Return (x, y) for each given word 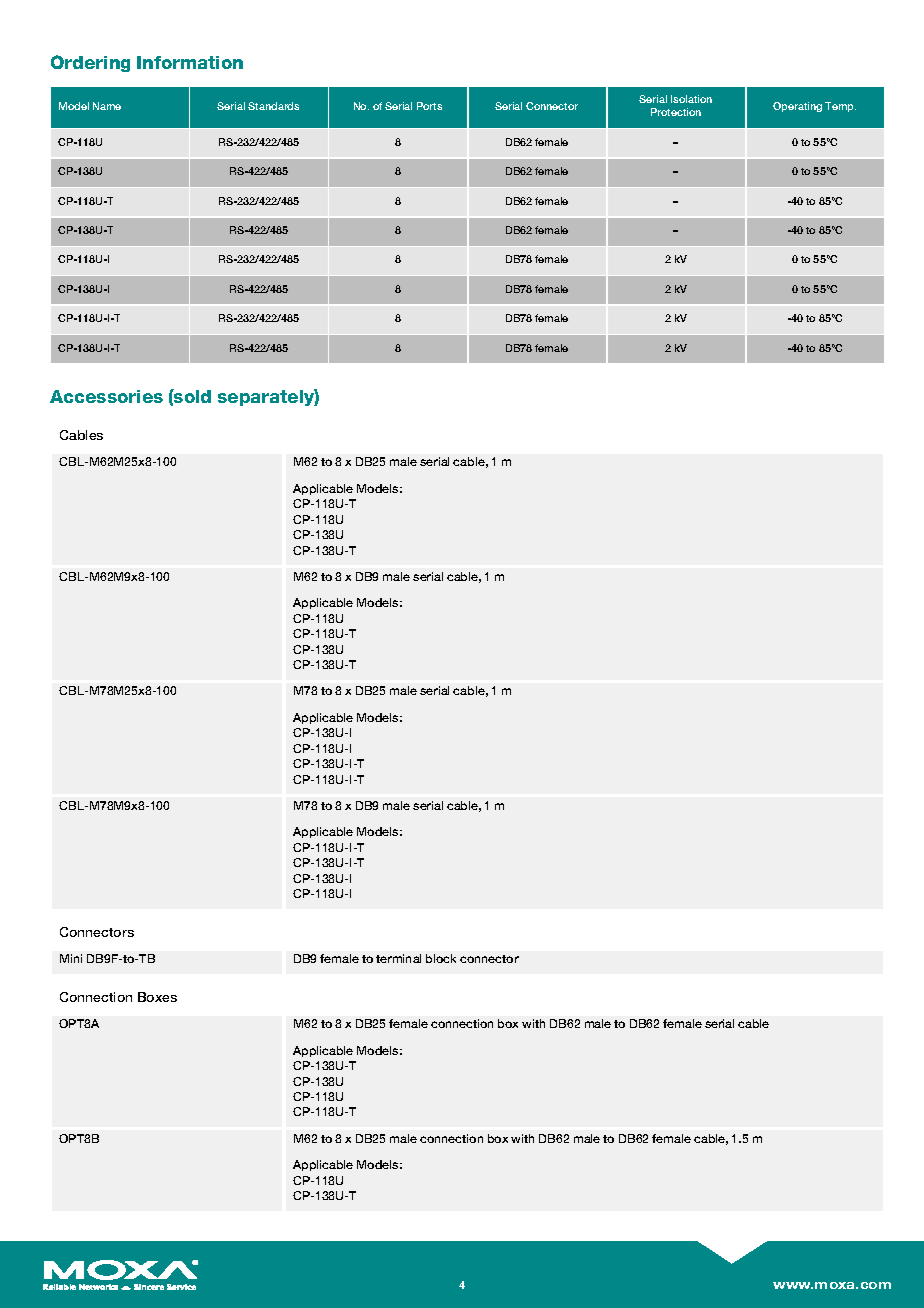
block (441, 958)
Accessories (106, 396)
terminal (398, 958)
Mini (71, 958)
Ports (429, 106)
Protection (676, 112)
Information (190, 62)
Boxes (157, 997)
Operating (797, 107)
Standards (273, 106)
